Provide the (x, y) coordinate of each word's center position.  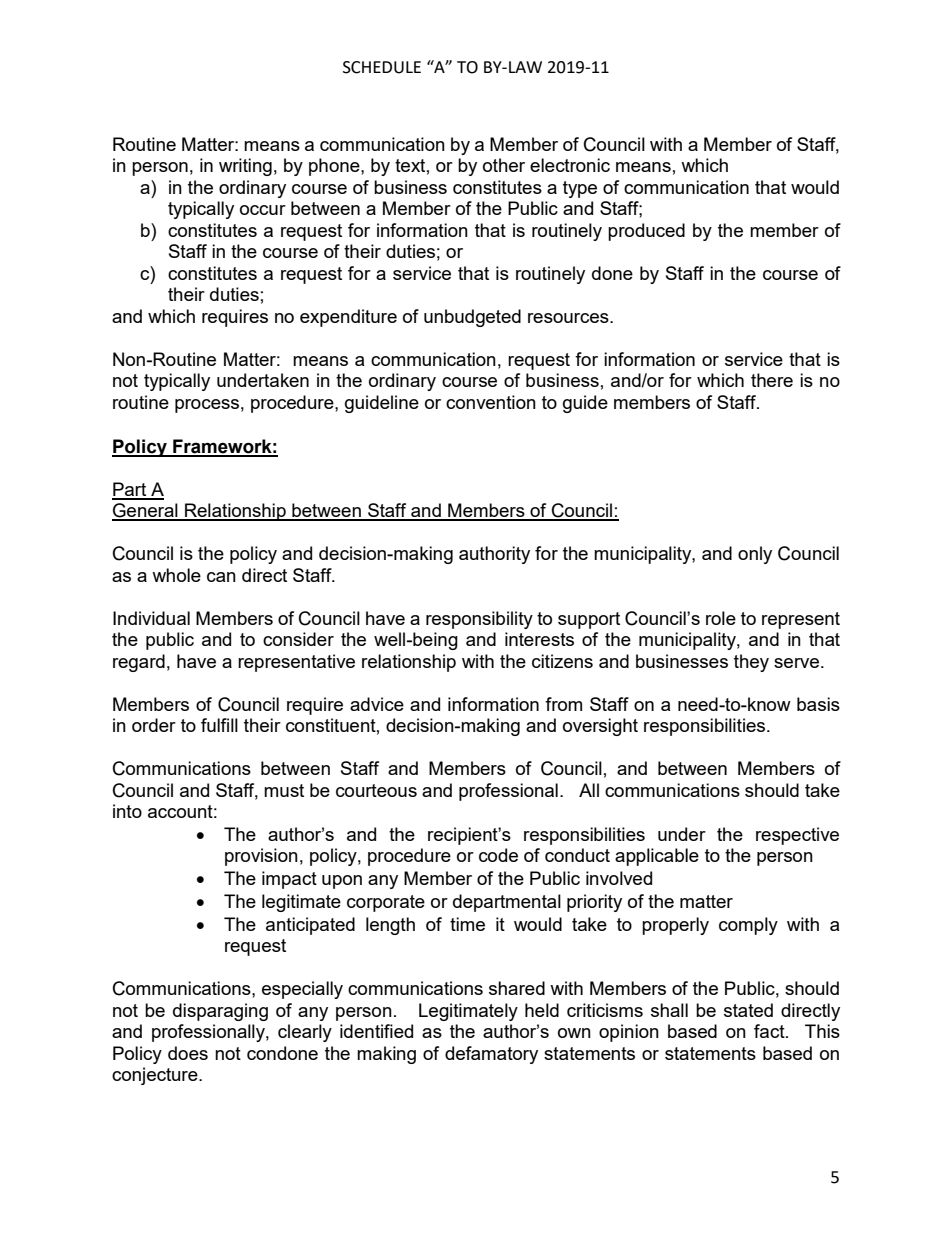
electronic (570, 165)
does (188, 1053)
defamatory (491, 1055)
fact (770, 1031)
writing (245, 167)
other (504, 165)
